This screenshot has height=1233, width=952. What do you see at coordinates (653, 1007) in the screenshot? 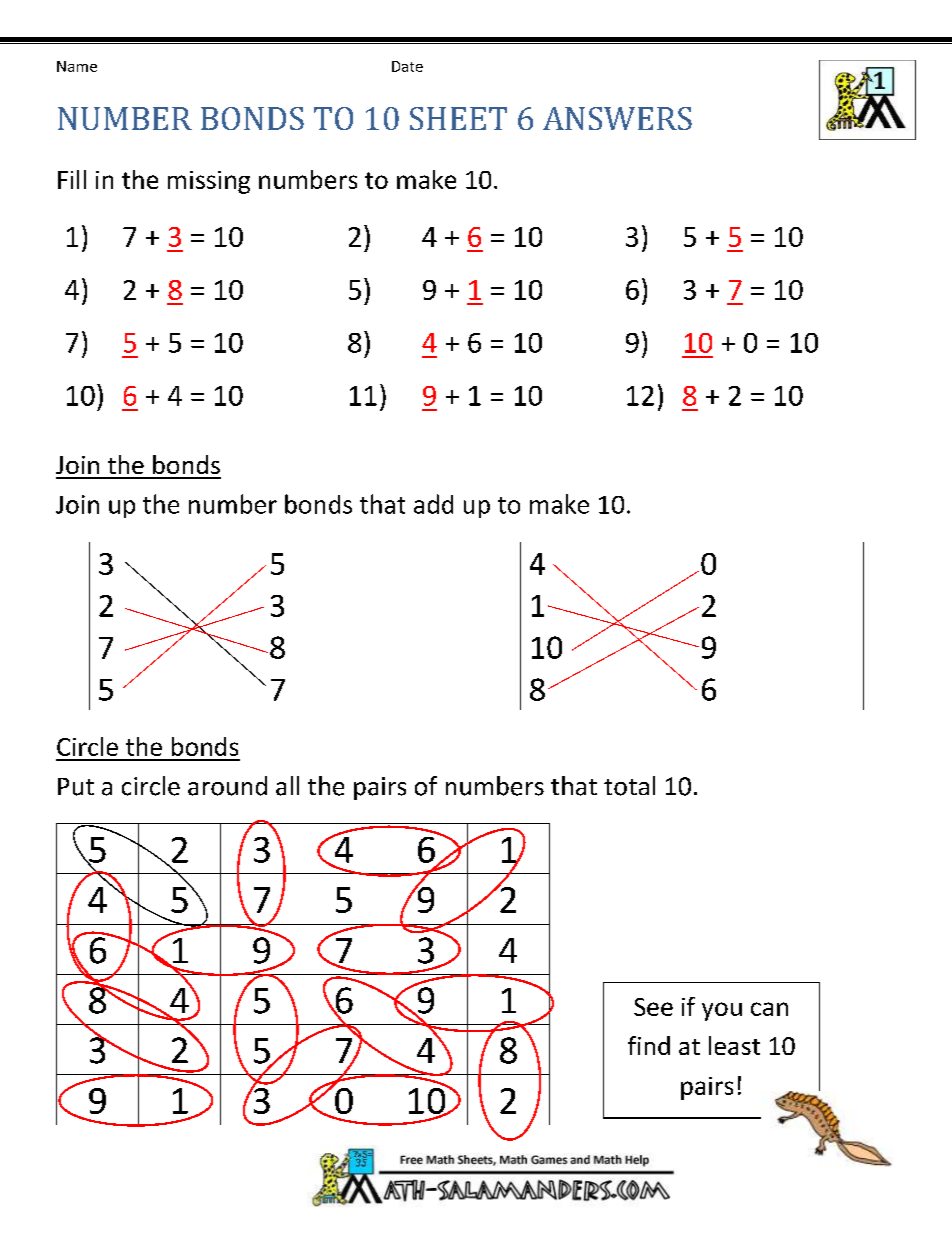
I see `See` at bounding box center [653, 1007].
